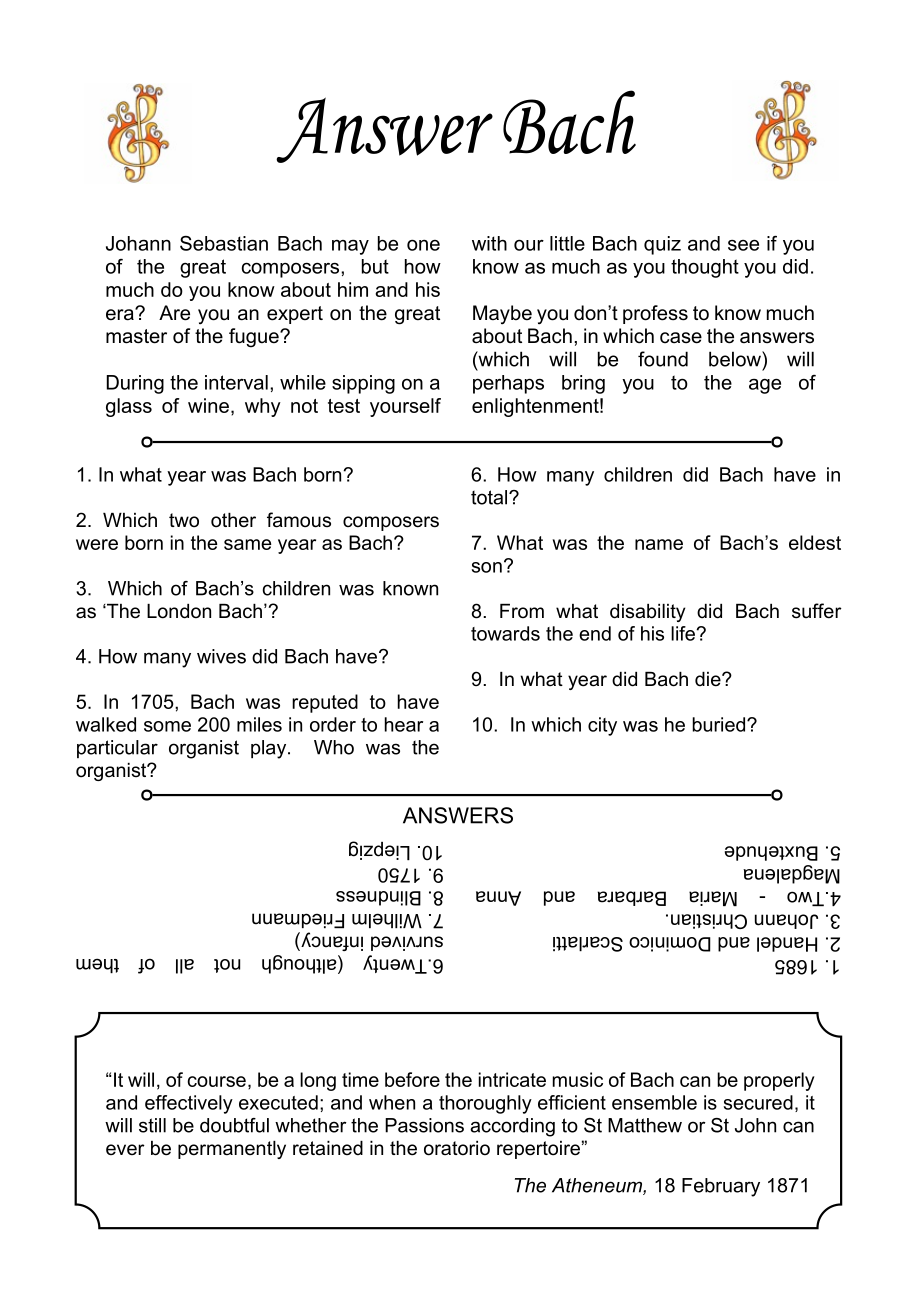  I want to click on thought, so click(705, 268).
